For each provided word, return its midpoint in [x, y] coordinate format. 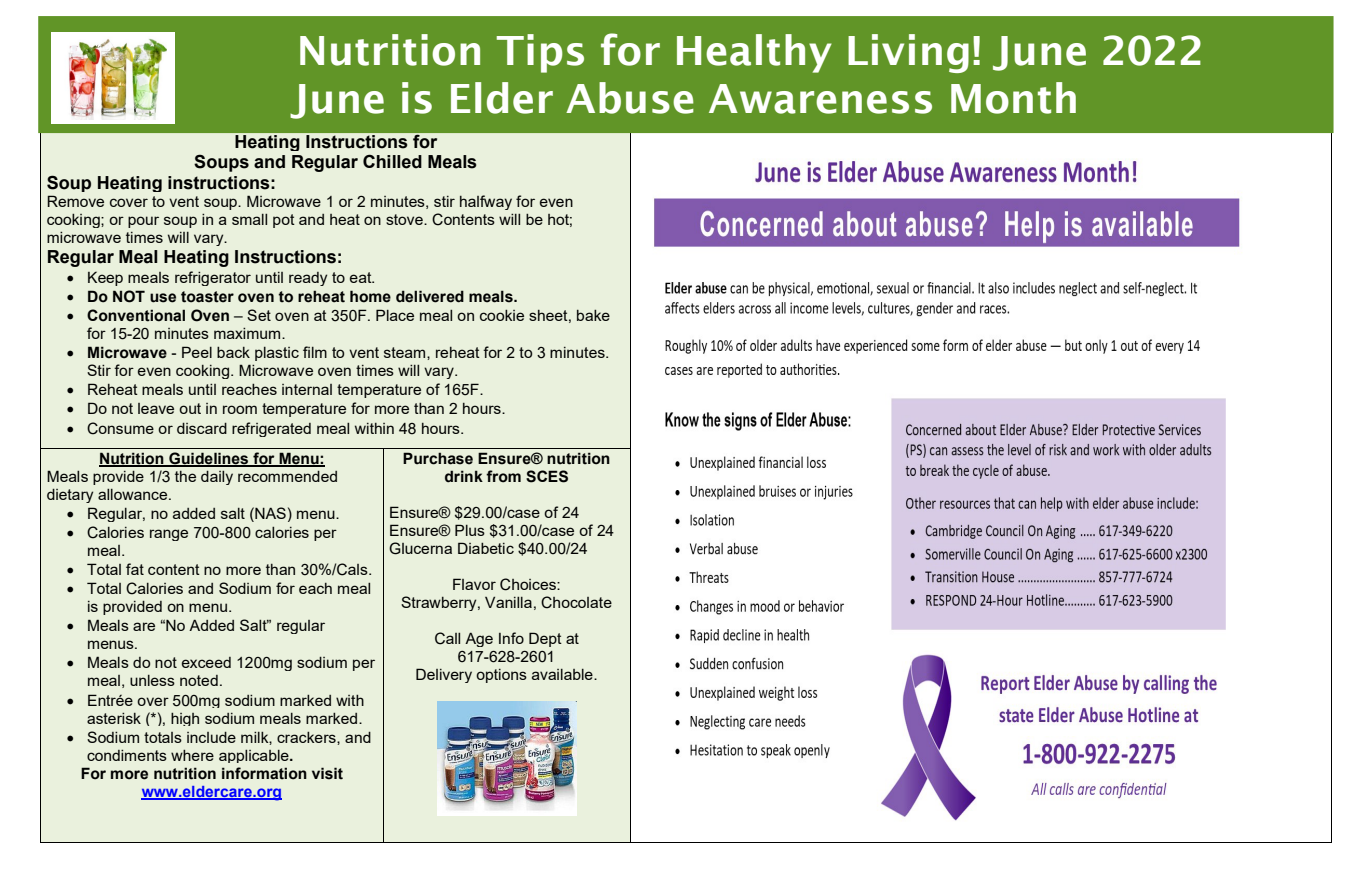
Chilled [392, 161]
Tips [540, 53]
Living [908, 53]
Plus [470, 530]
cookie [502, 315]
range [169, 535]
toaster [207, 297]
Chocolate [576, 602]
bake [593, 315]
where [192, 755]
